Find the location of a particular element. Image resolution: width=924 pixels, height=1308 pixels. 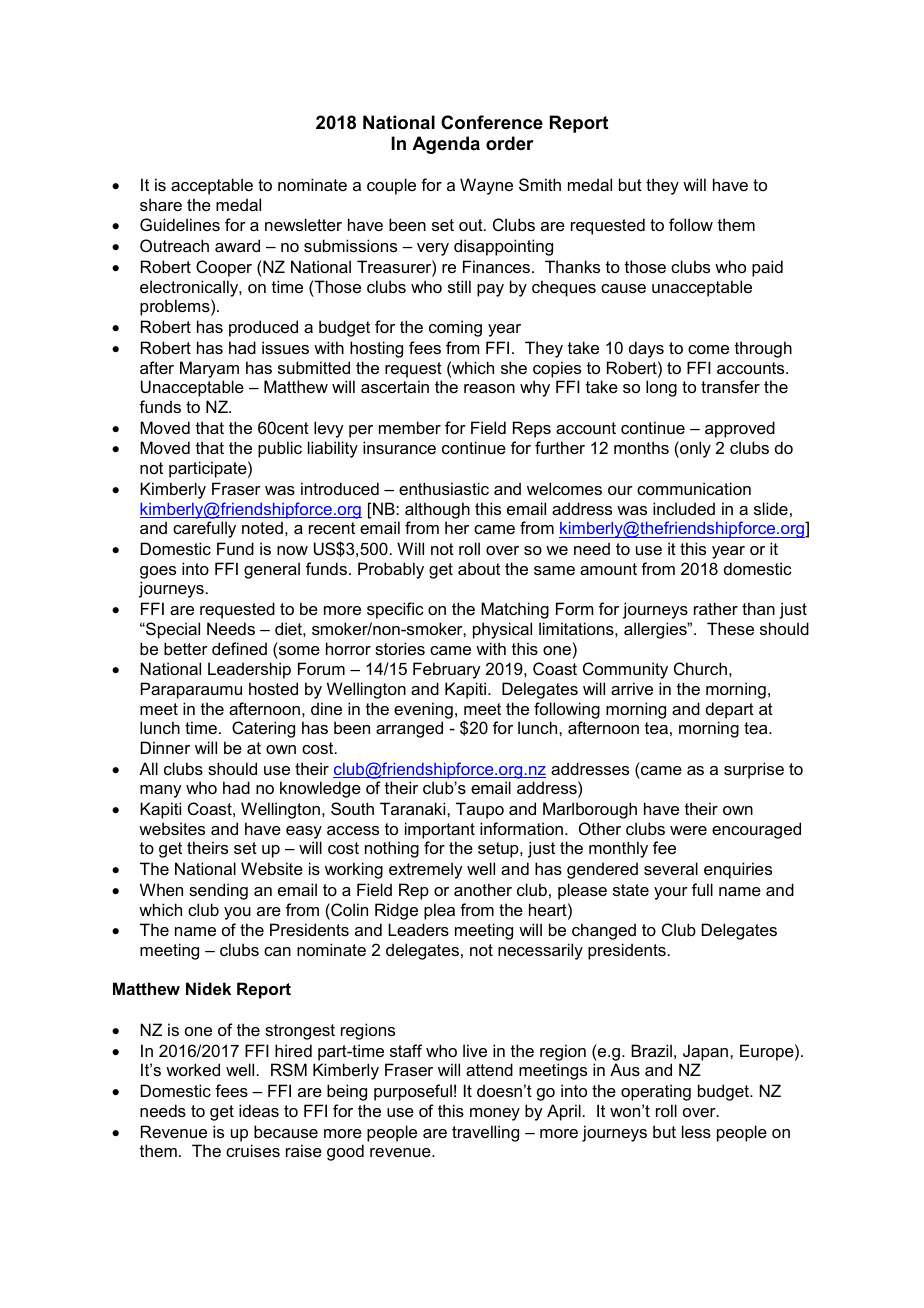

share is located at coordinates (161, 204).
